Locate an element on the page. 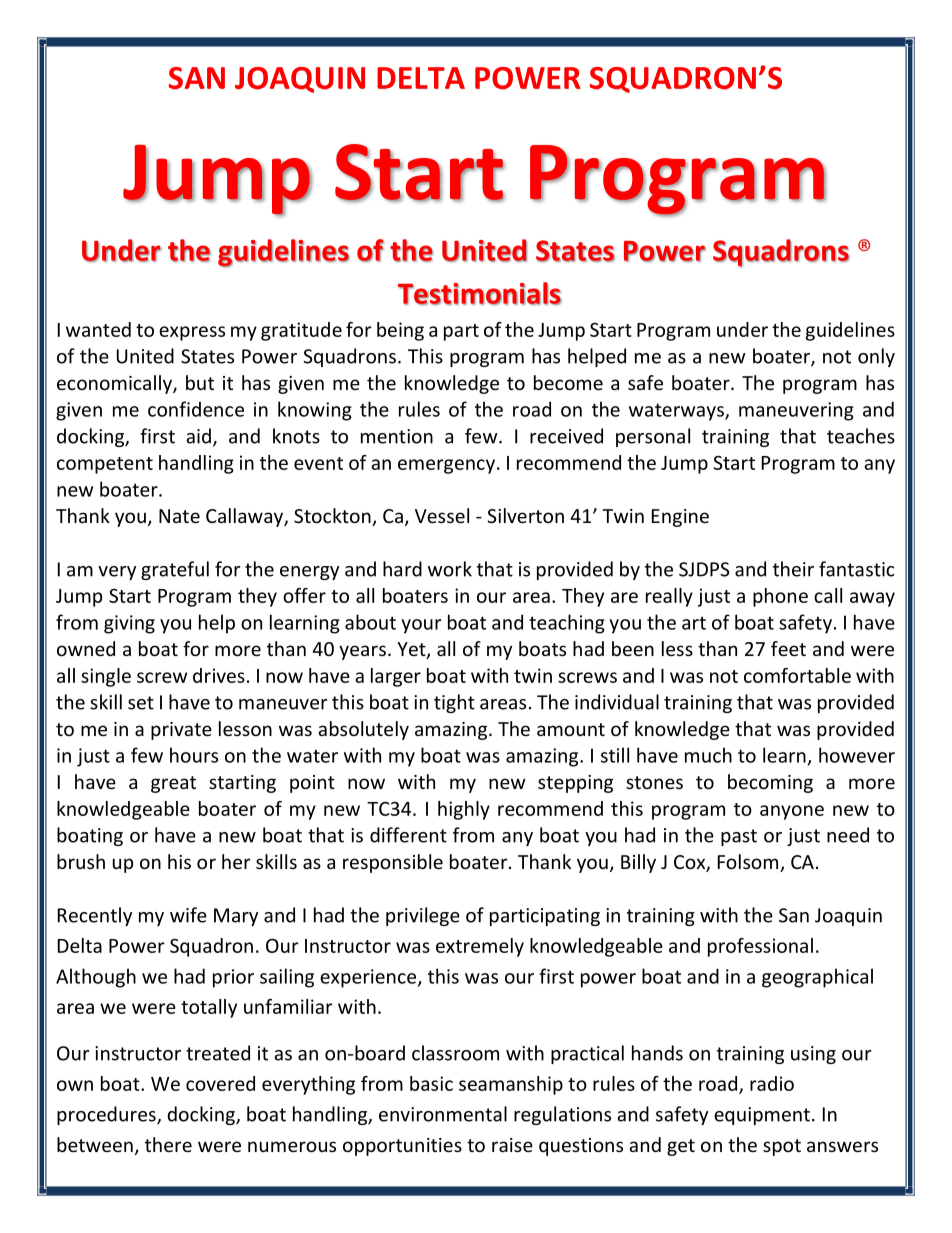 This document has width=952, height=1233. environmental is located at coordinates (443, 1114).
